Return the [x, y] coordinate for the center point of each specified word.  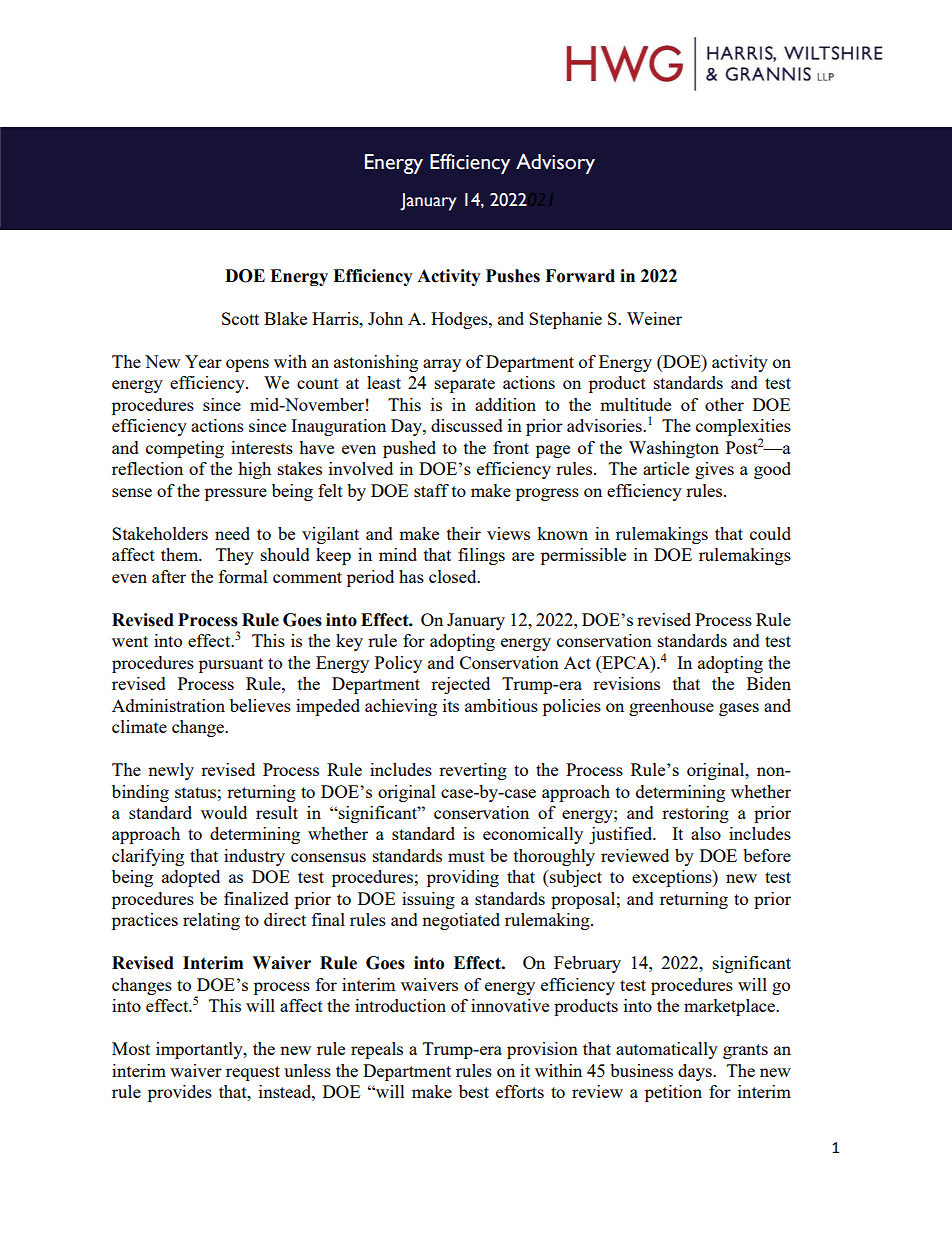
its [451, 705]
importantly [200, 1050]
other [724, 404]
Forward [580, 276]
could [770, 533]
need [232, 533]
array [442, 365]
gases [739, 709]
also [706, 833]
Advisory [555, 163]
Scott [240, 318]
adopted [191, 878]
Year [203, 361]
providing [463, 878]
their [464, 533]
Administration [168, 705]
